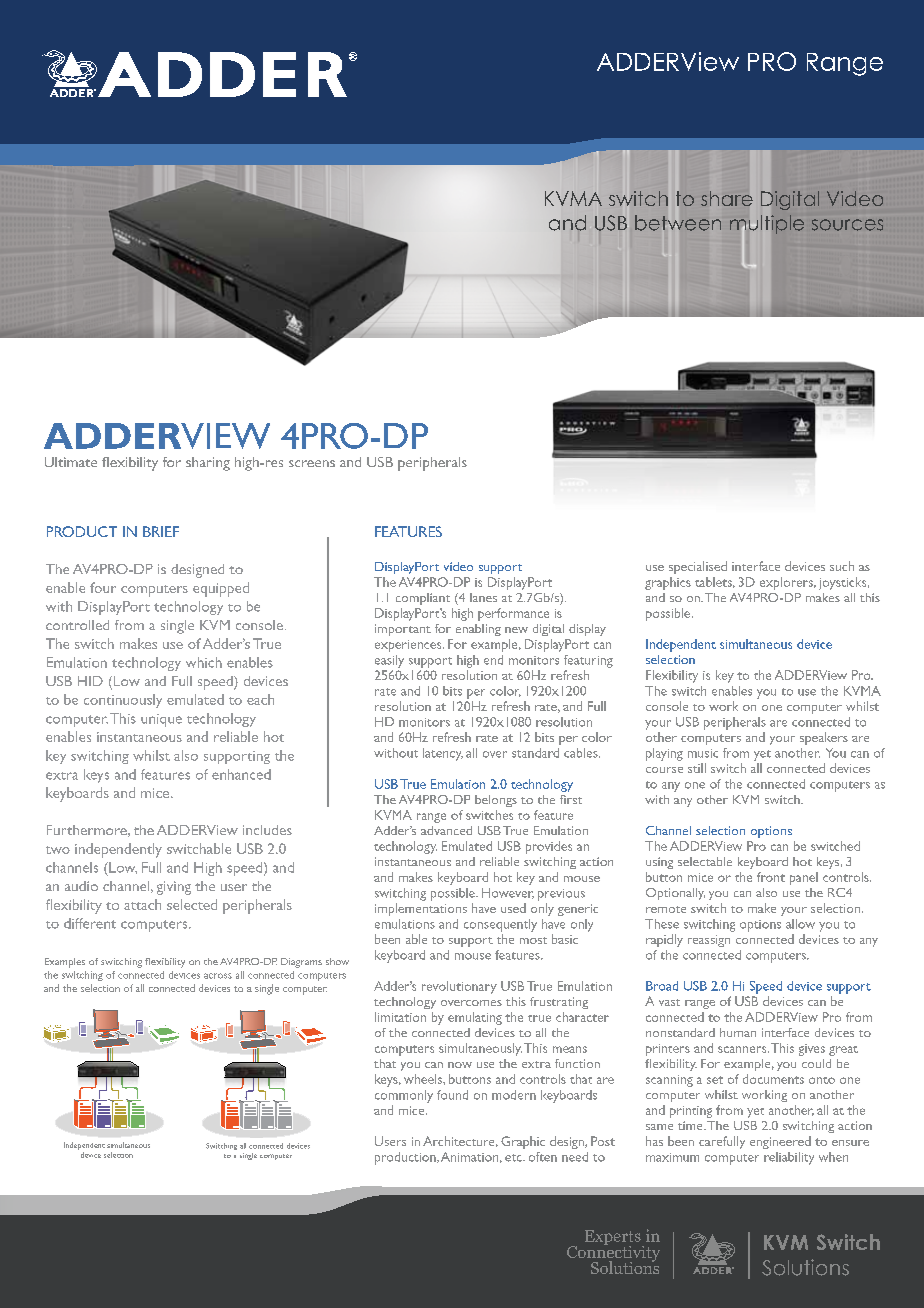  I want to click on multiple, so click(767, 226).
